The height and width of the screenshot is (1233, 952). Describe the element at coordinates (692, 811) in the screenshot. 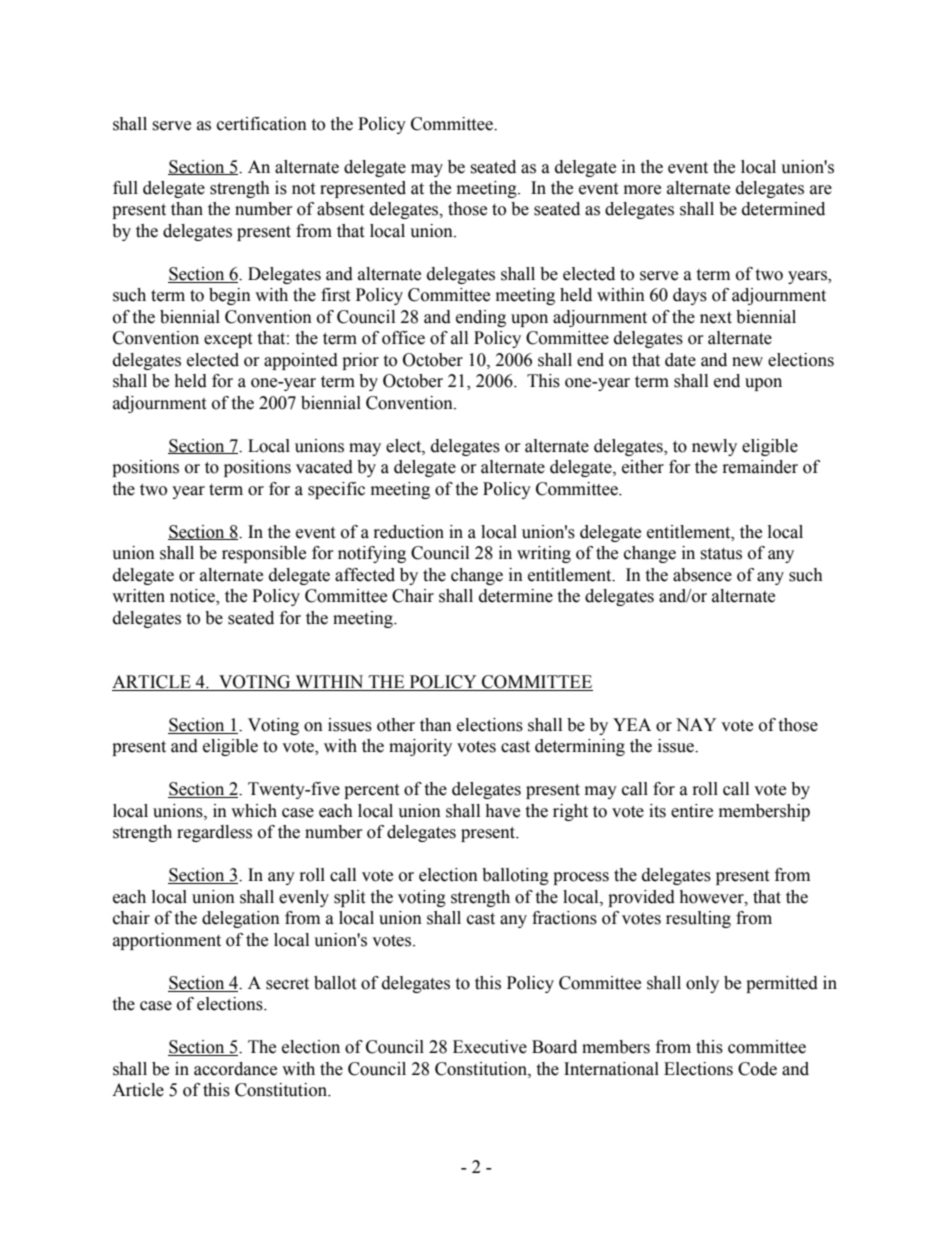

I see `entire` at that location.
